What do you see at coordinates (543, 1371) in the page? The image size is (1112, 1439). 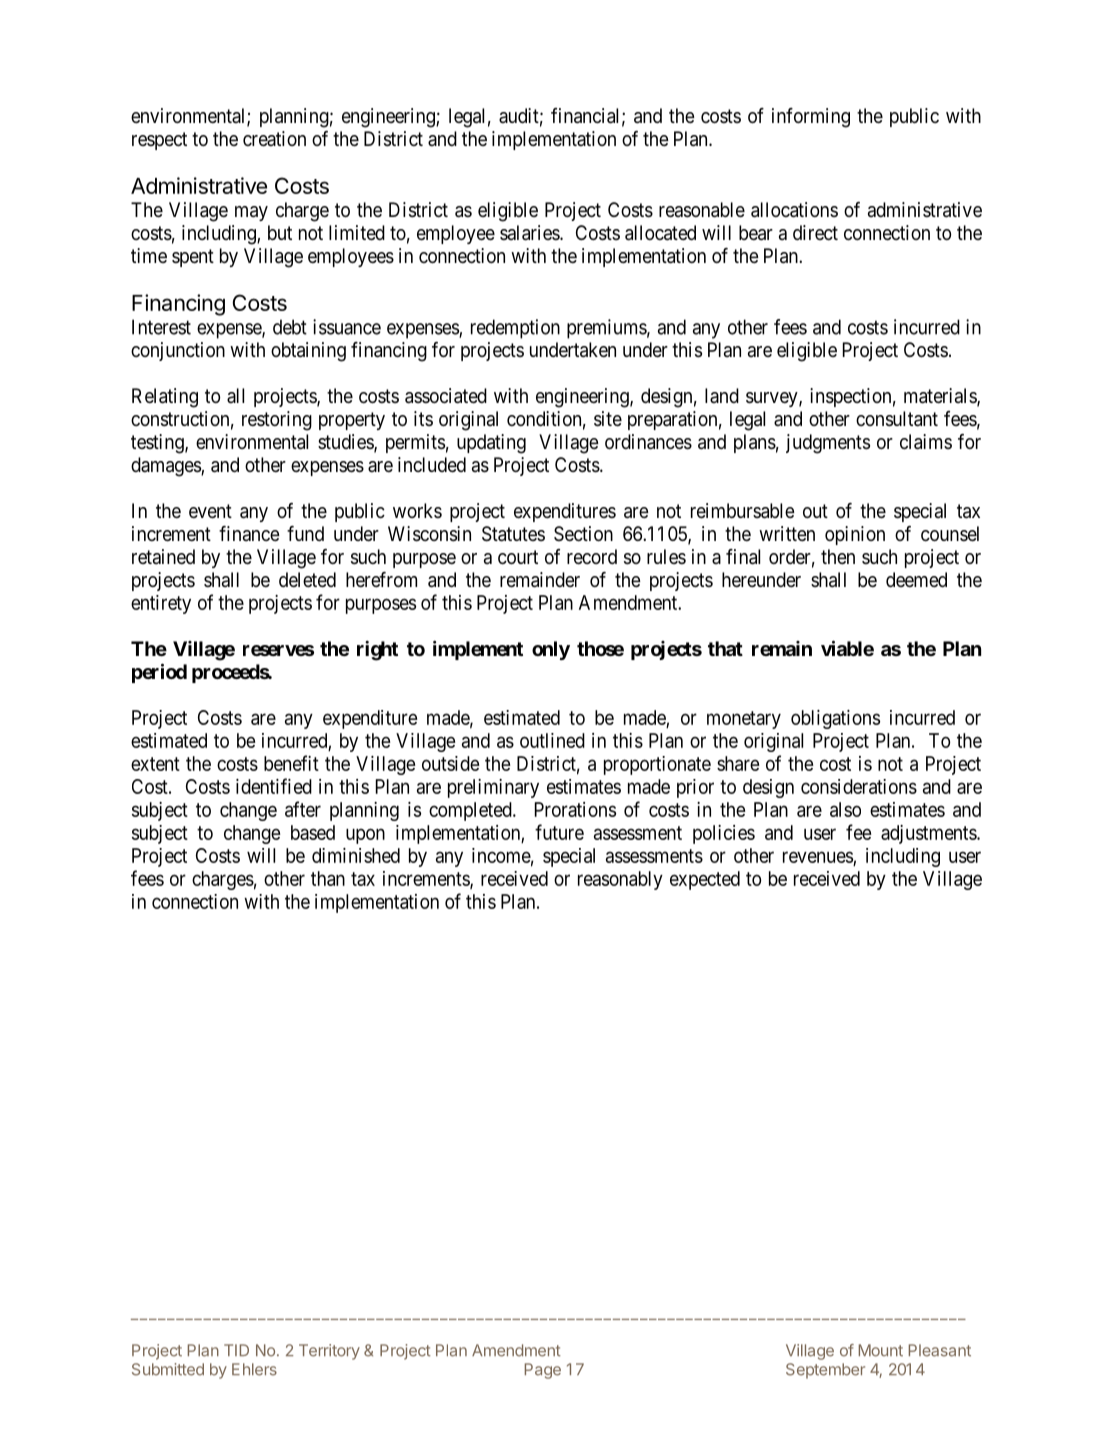 I see `Page` at bounding box center [543, 1371].
